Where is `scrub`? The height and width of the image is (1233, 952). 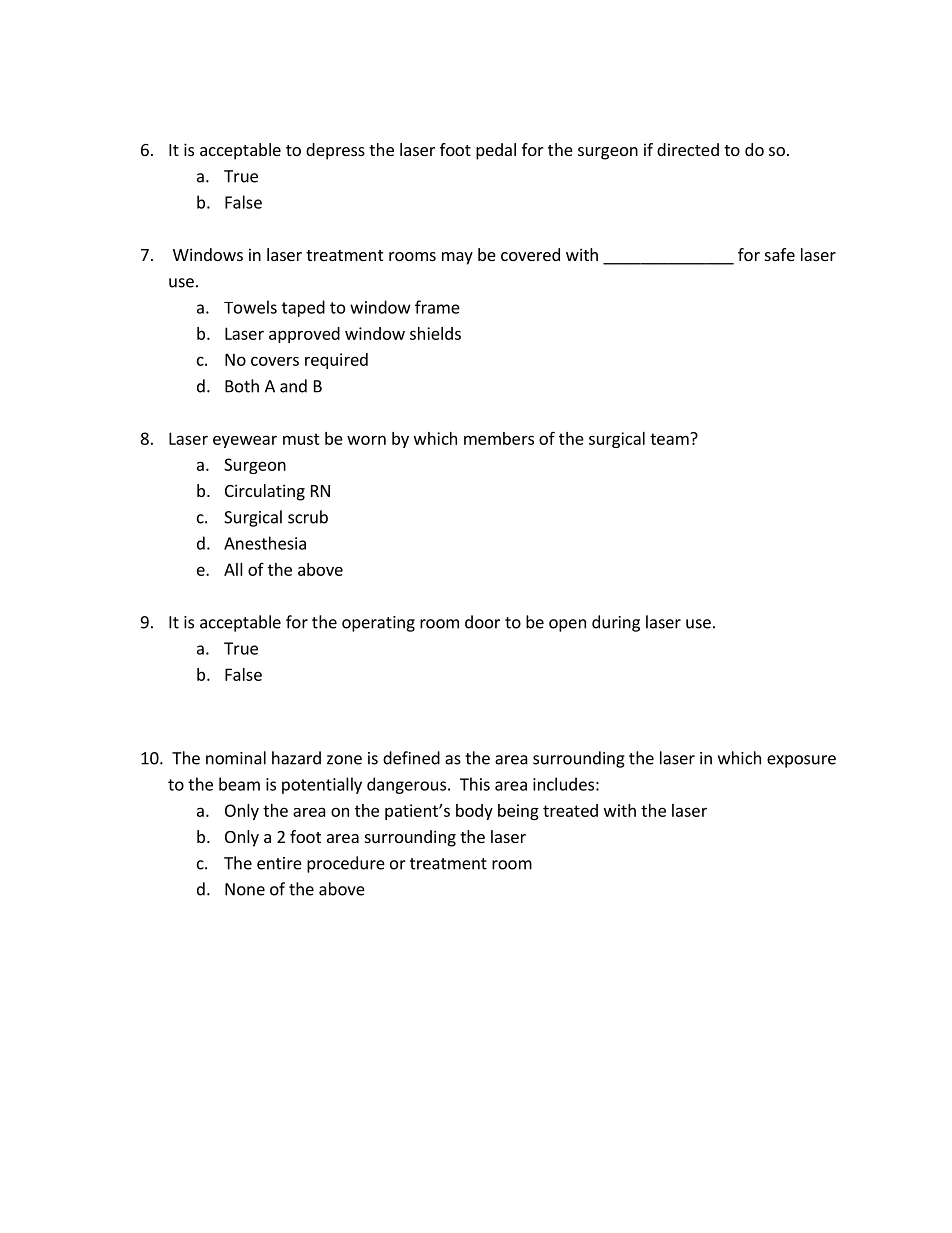
scrub is located at coordinates (308, 517).
